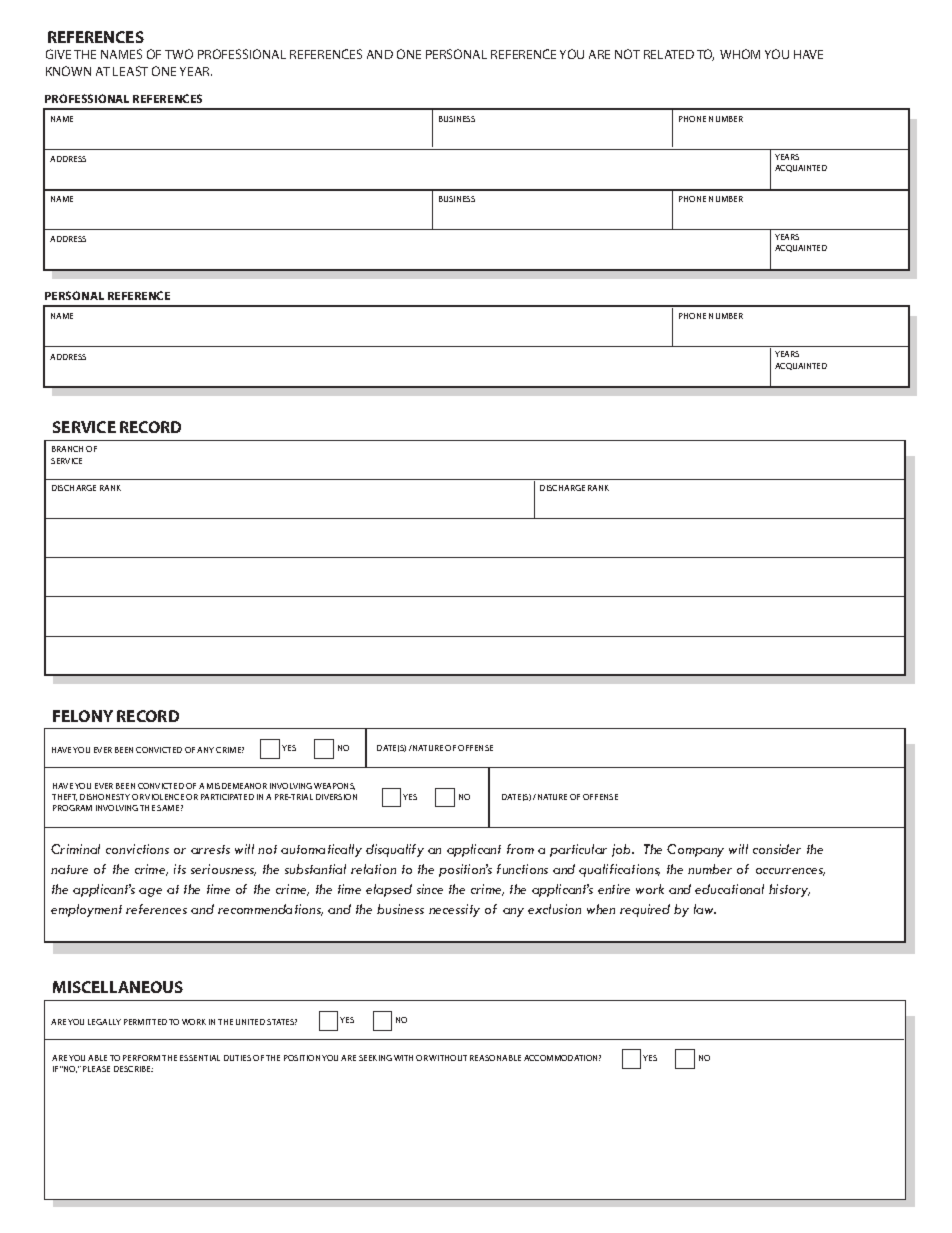 The image size is (952, 1233). Describe the element at coordinates (179, 54) in the document. I see `TWO` at that location.
